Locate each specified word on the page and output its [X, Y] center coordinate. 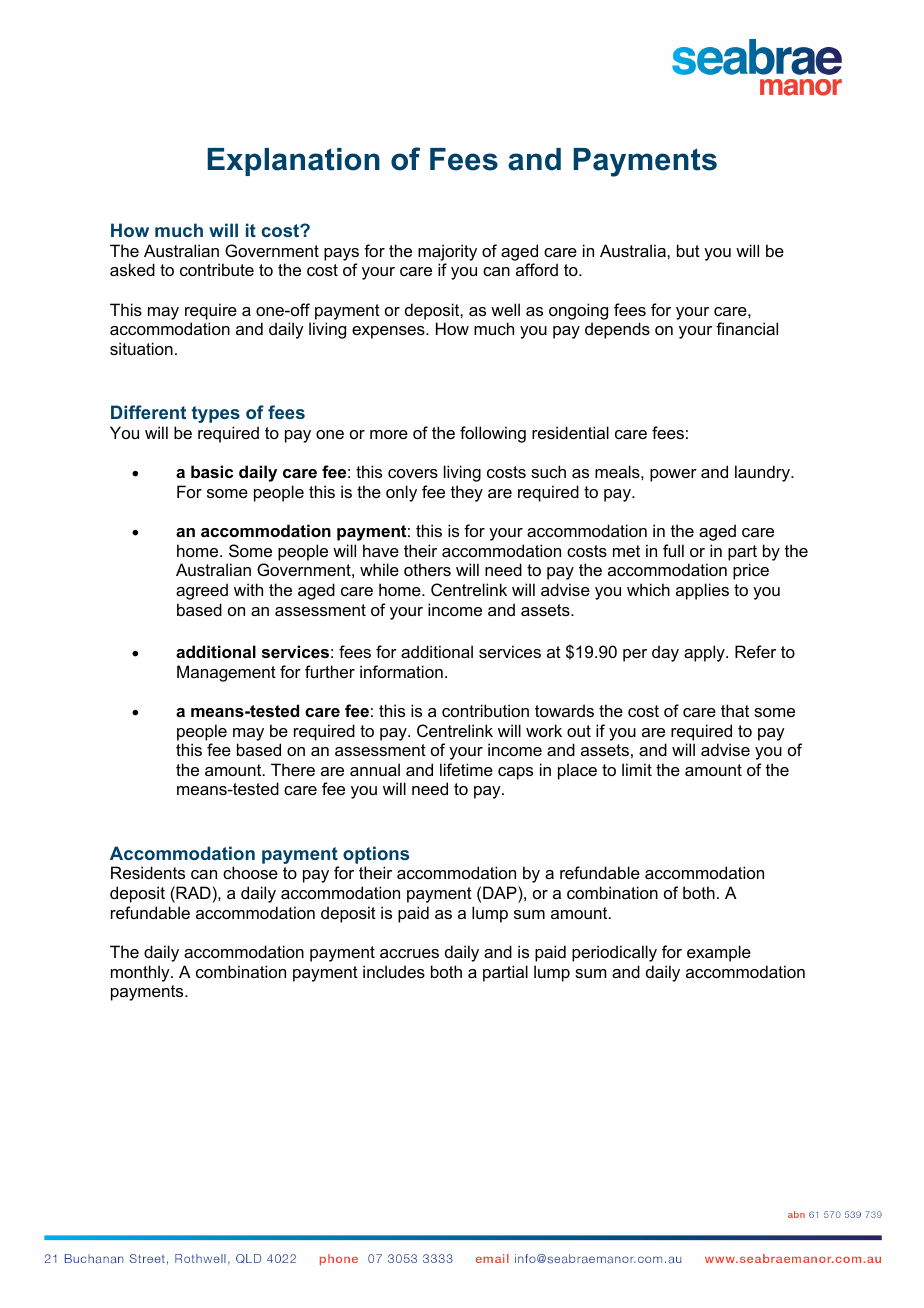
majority [447, 252]
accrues [409, 953]
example [719, 953]
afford [537, 269]
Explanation [293, 162]
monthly [141, 973]
